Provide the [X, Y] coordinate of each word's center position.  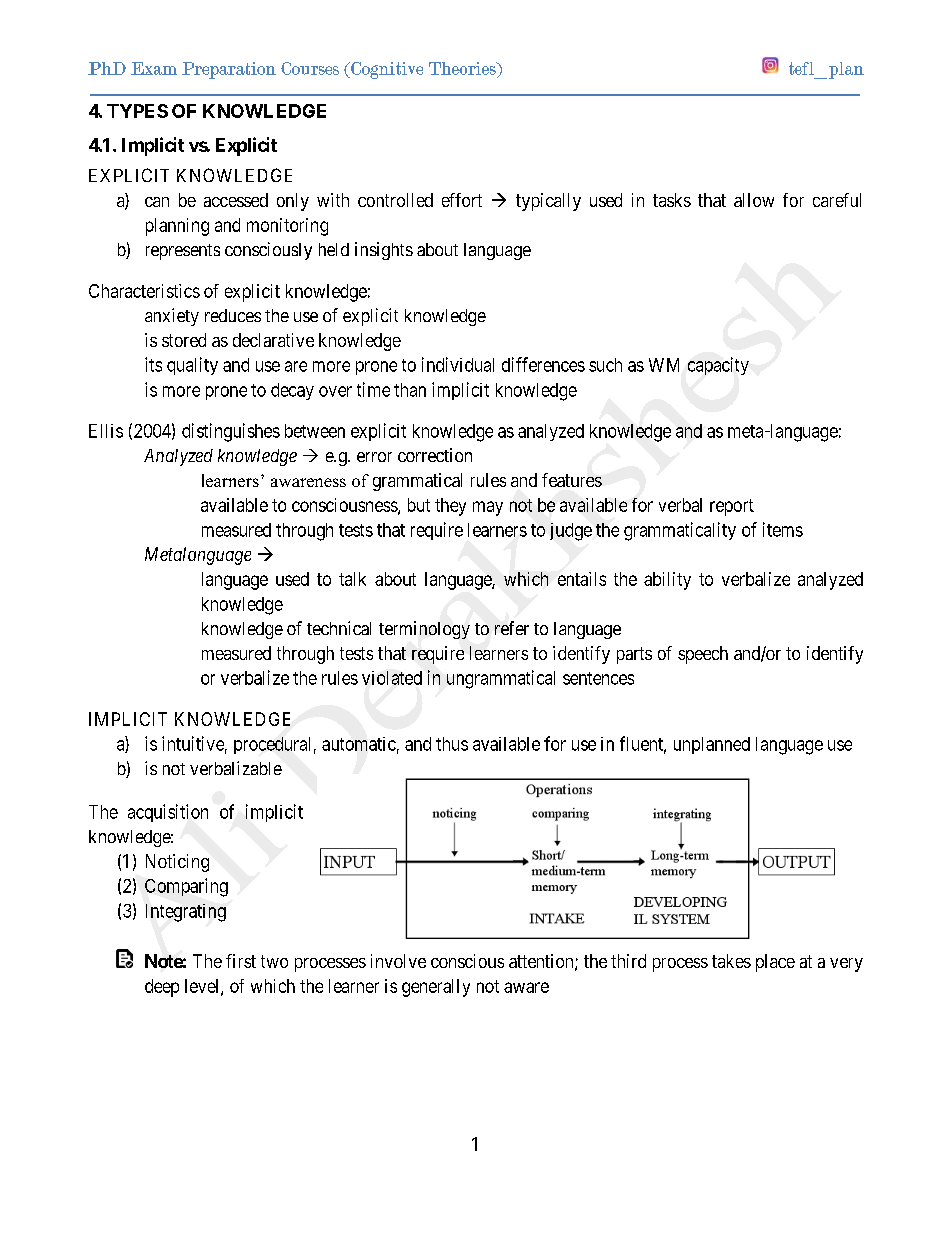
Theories [463, 68]
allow [754, 200]
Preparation [229, 70]
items [783, 529]
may [488, 508]
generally [436, 988]
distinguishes [231, 432]
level [203, 987]
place [775, 963]
